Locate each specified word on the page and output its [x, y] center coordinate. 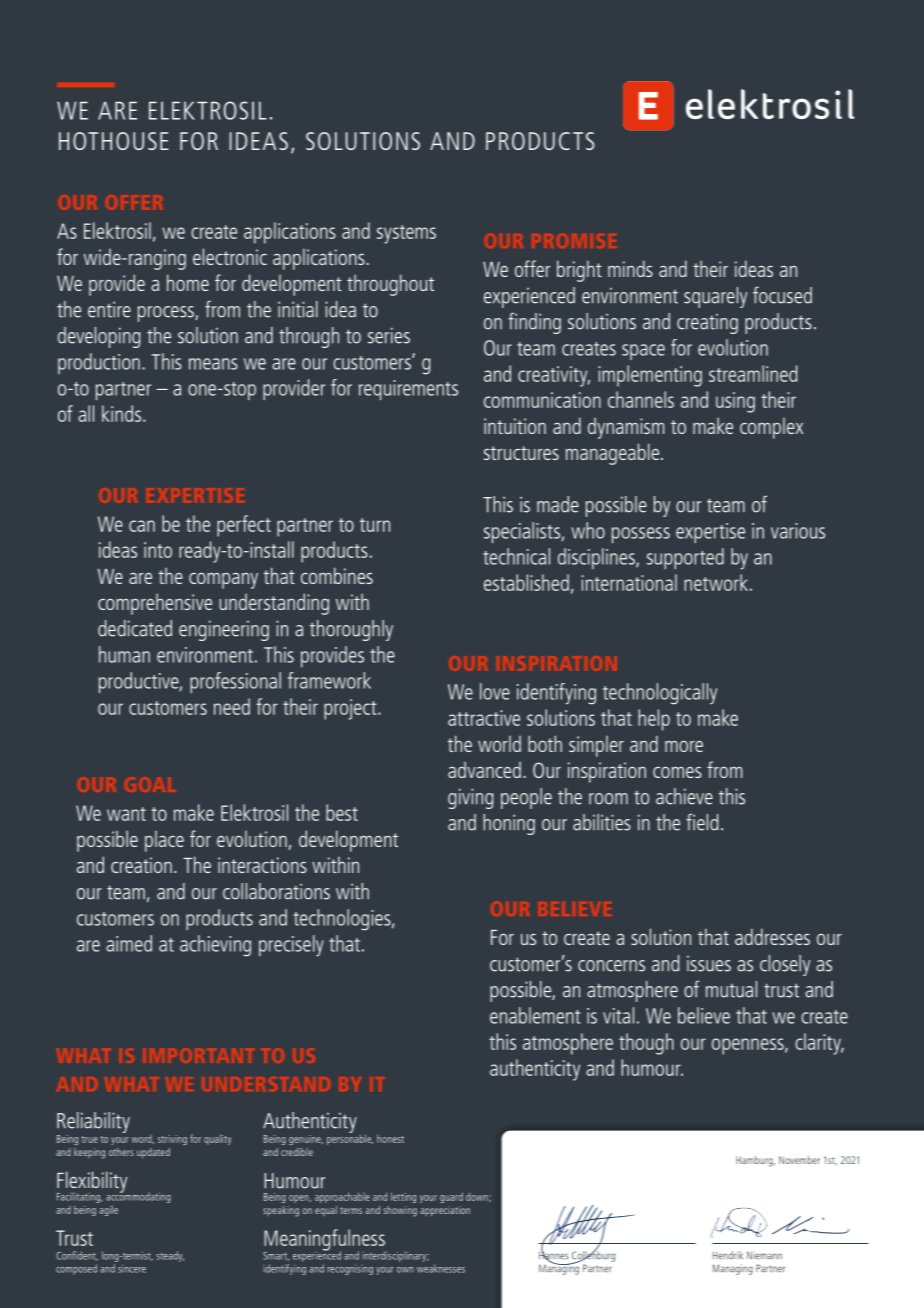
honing [509, 824]
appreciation [445, 1211]
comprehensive [155, 604]
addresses [772, 936]
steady [170, 1256]
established [526, 582]
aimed [129, 943]
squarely [715, 297]
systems [406, 234]
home [188, 282]
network [716, 582]
